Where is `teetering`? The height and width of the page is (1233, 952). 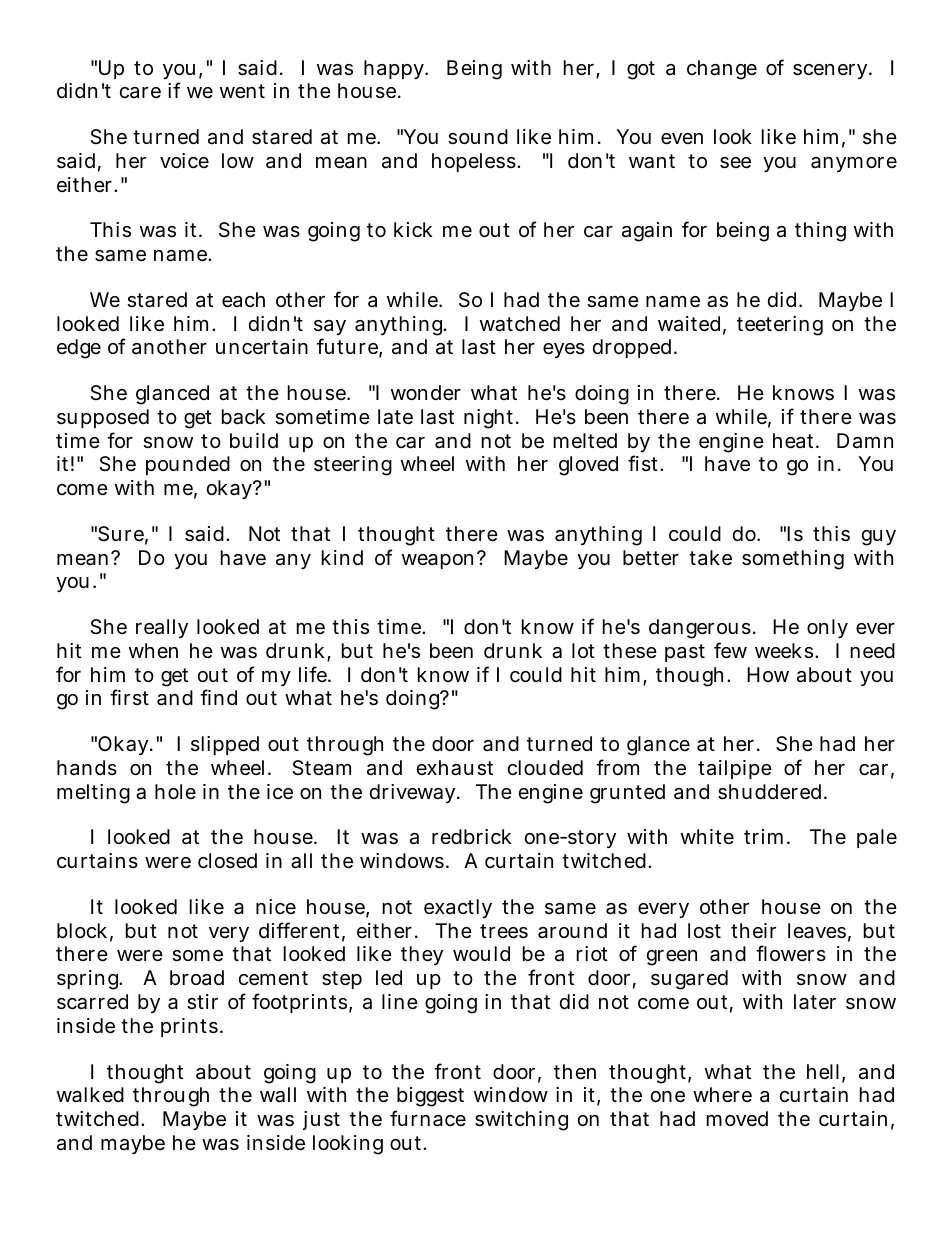 teetering is located at coordinates (780, 326).
